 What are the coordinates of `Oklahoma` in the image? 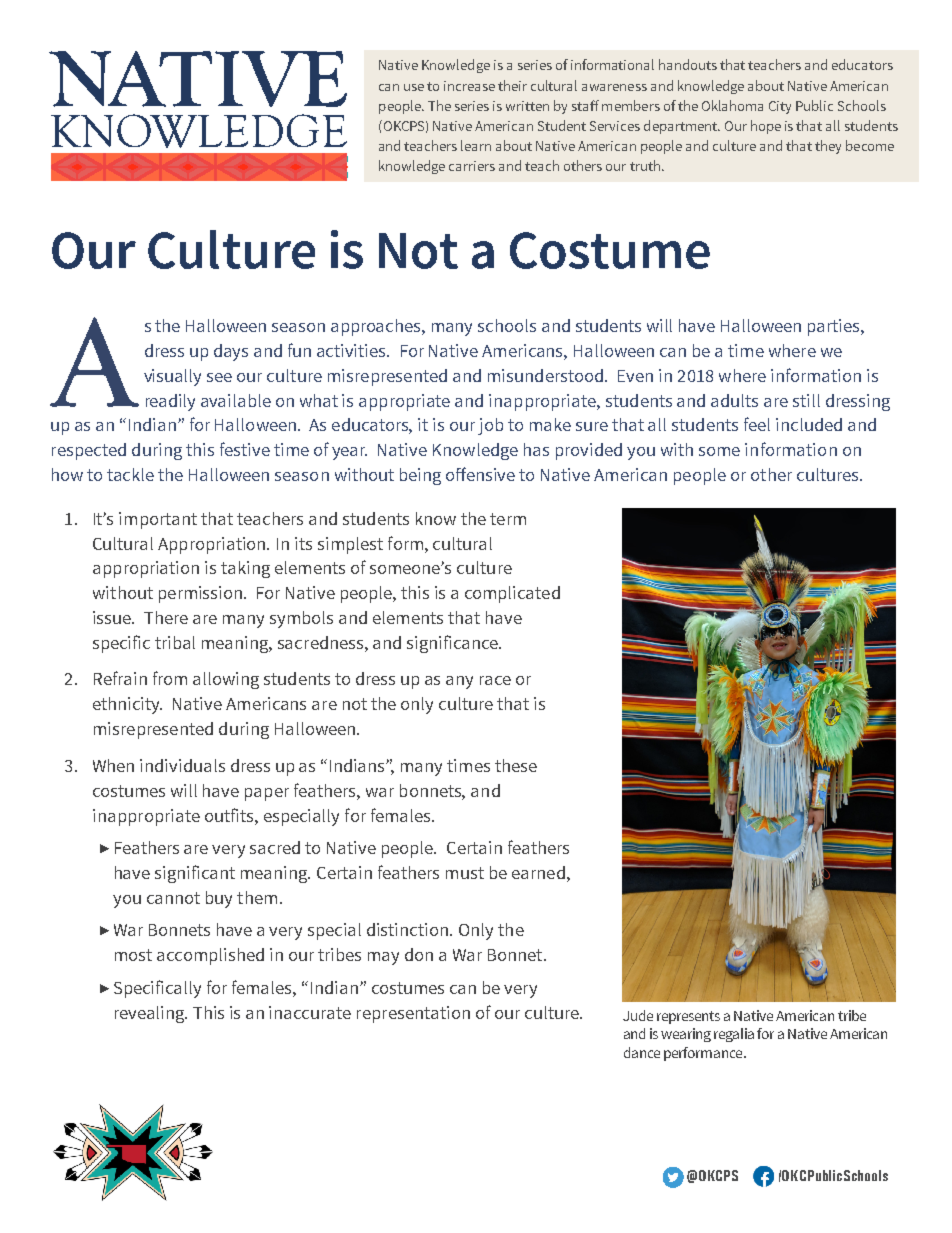 It's located at (732, 105).
